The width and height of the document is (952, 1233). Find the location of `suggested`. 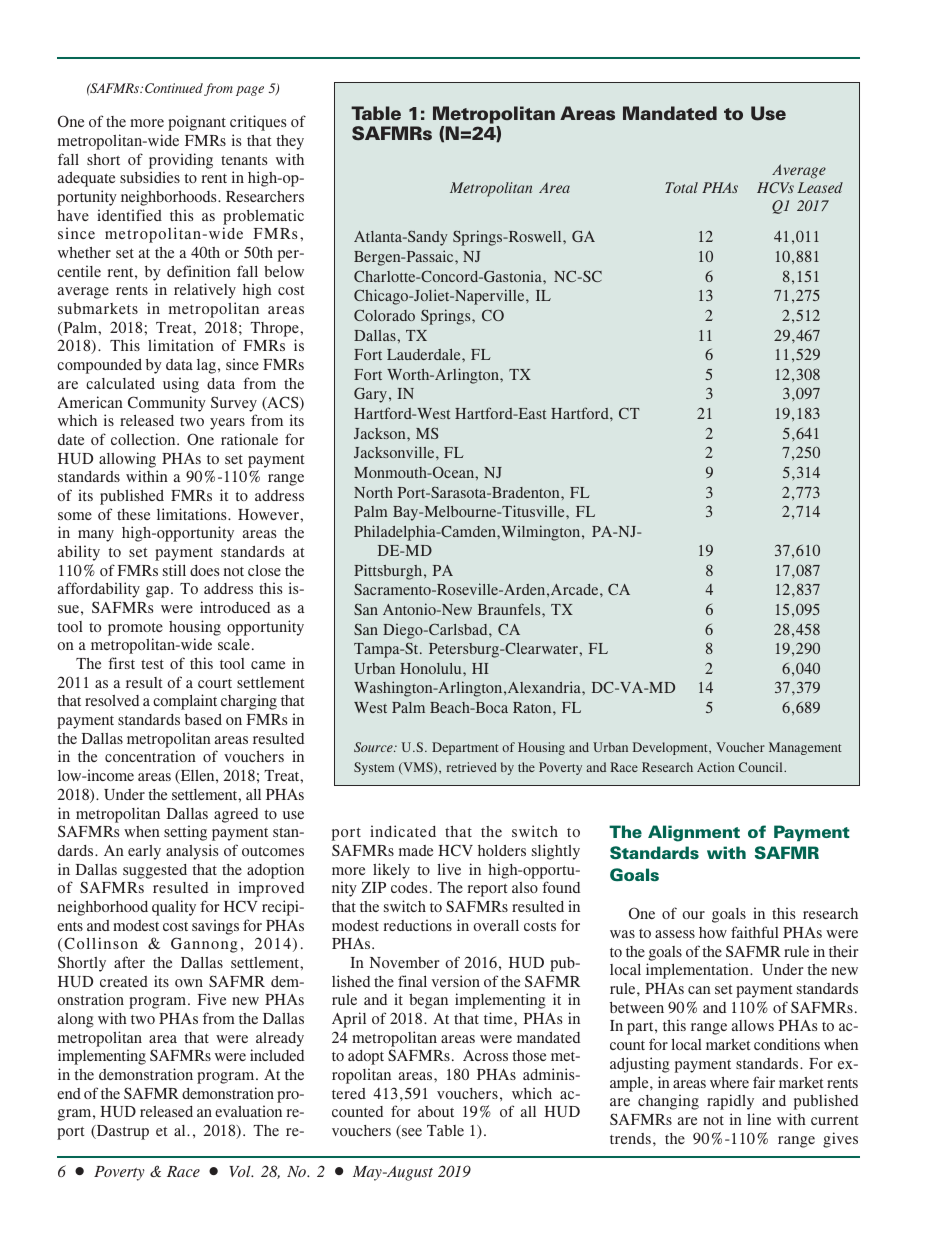

suggested is located at coordinates (155, 871).
